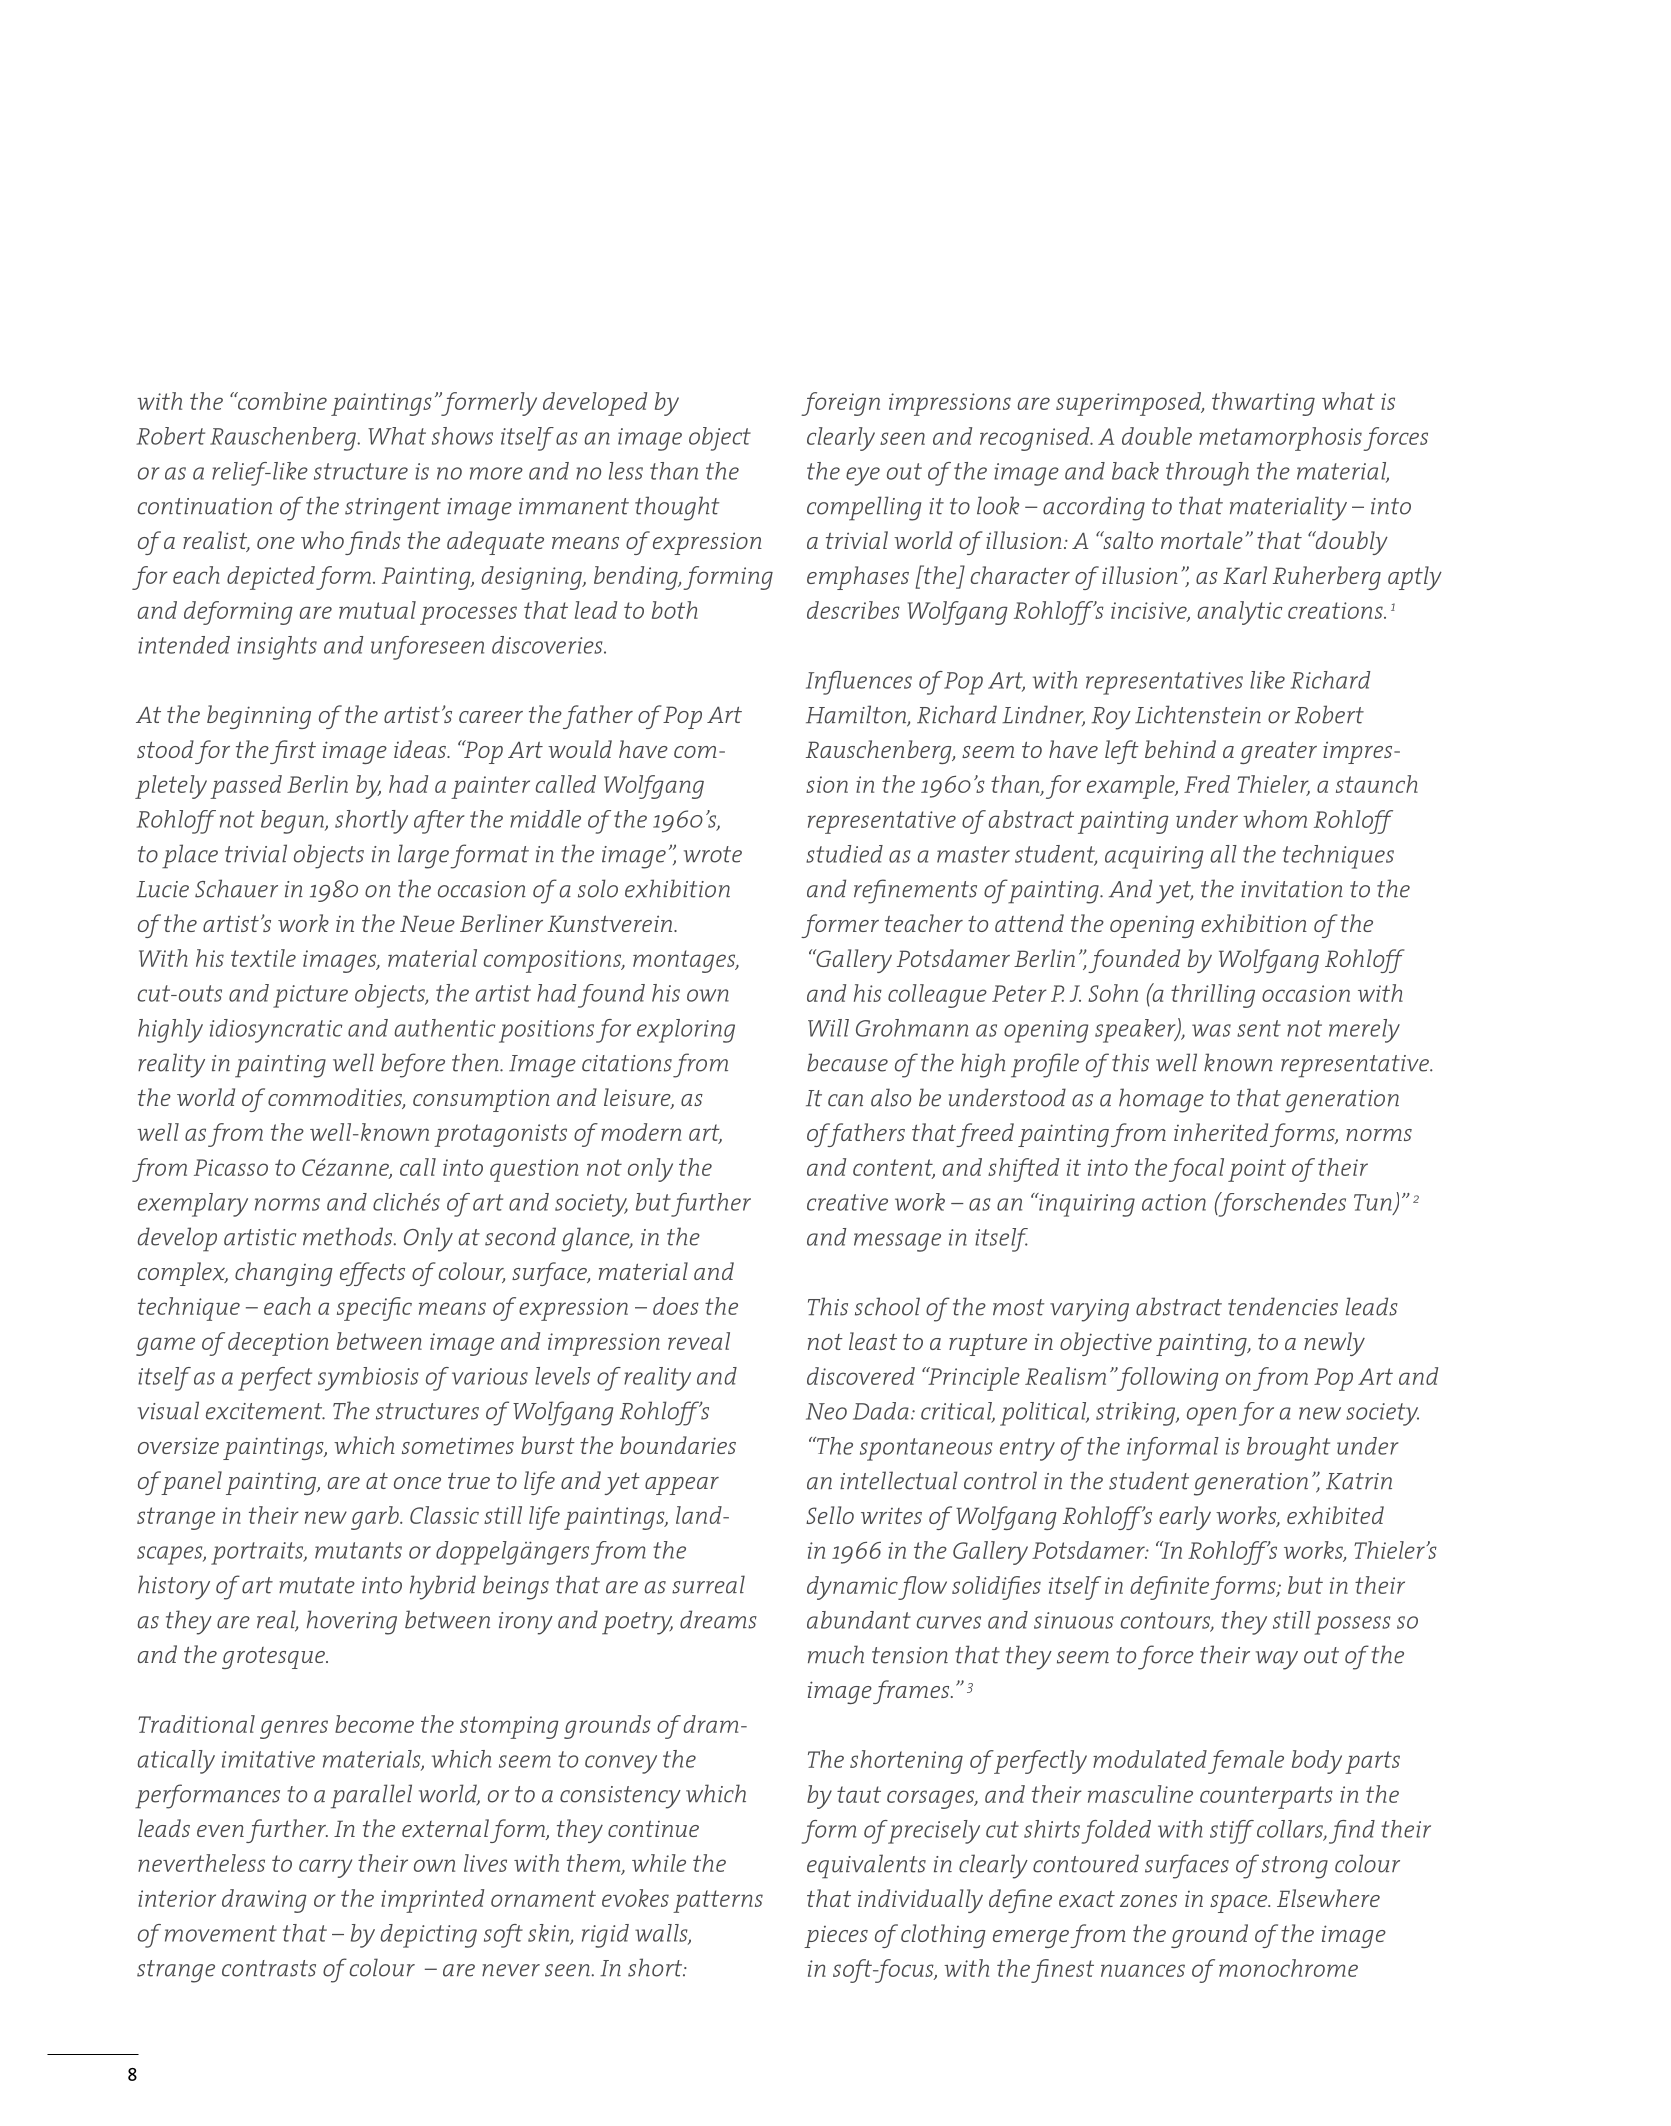 The height and width of the screenshot is (2126, 1671). Describe the element at coordinates (1240, 1904) in the screenshot. I see `space` at that location.
